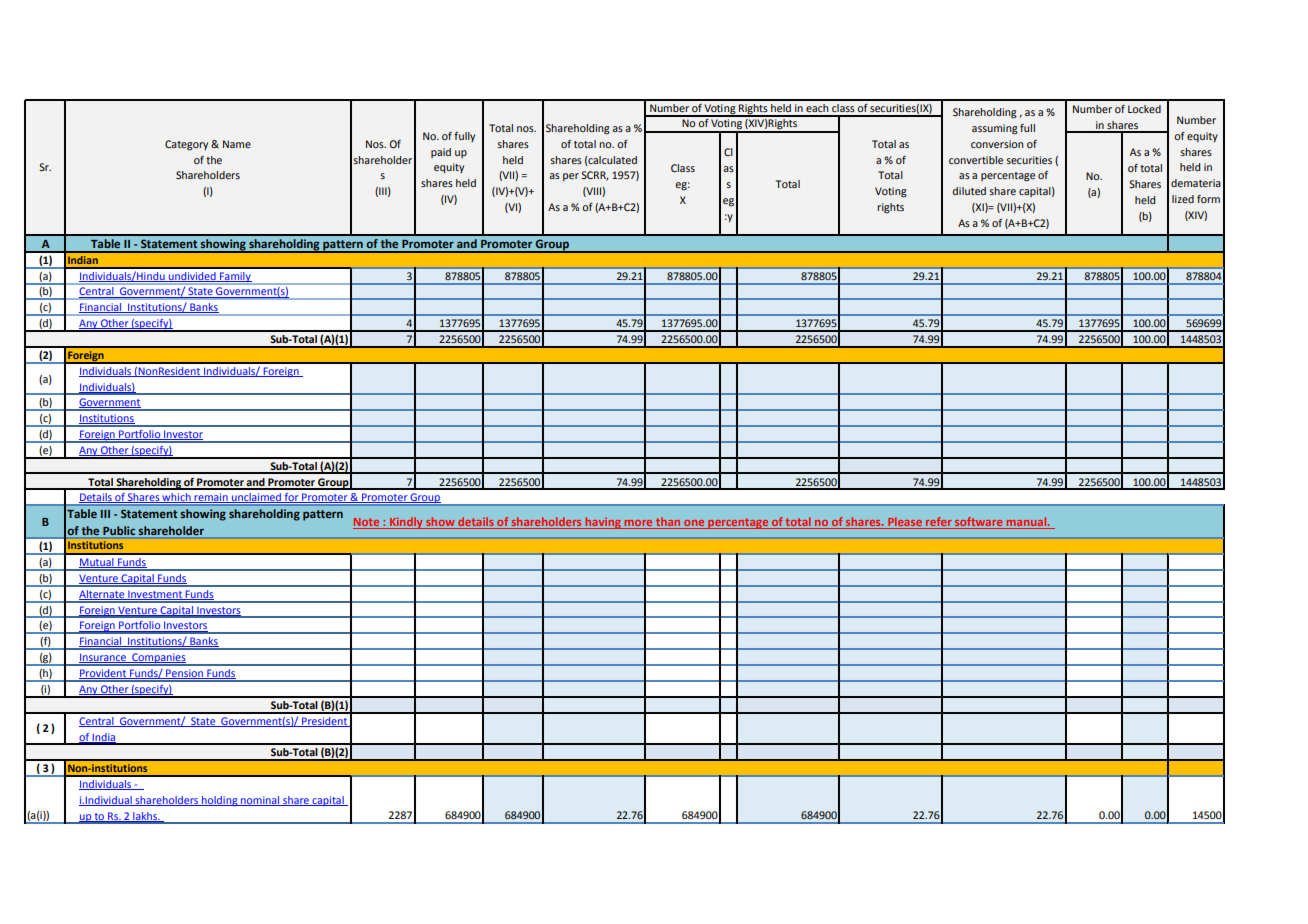  Describe the element at coordinates (441, 153) in the image. I see `paid` at that location.
